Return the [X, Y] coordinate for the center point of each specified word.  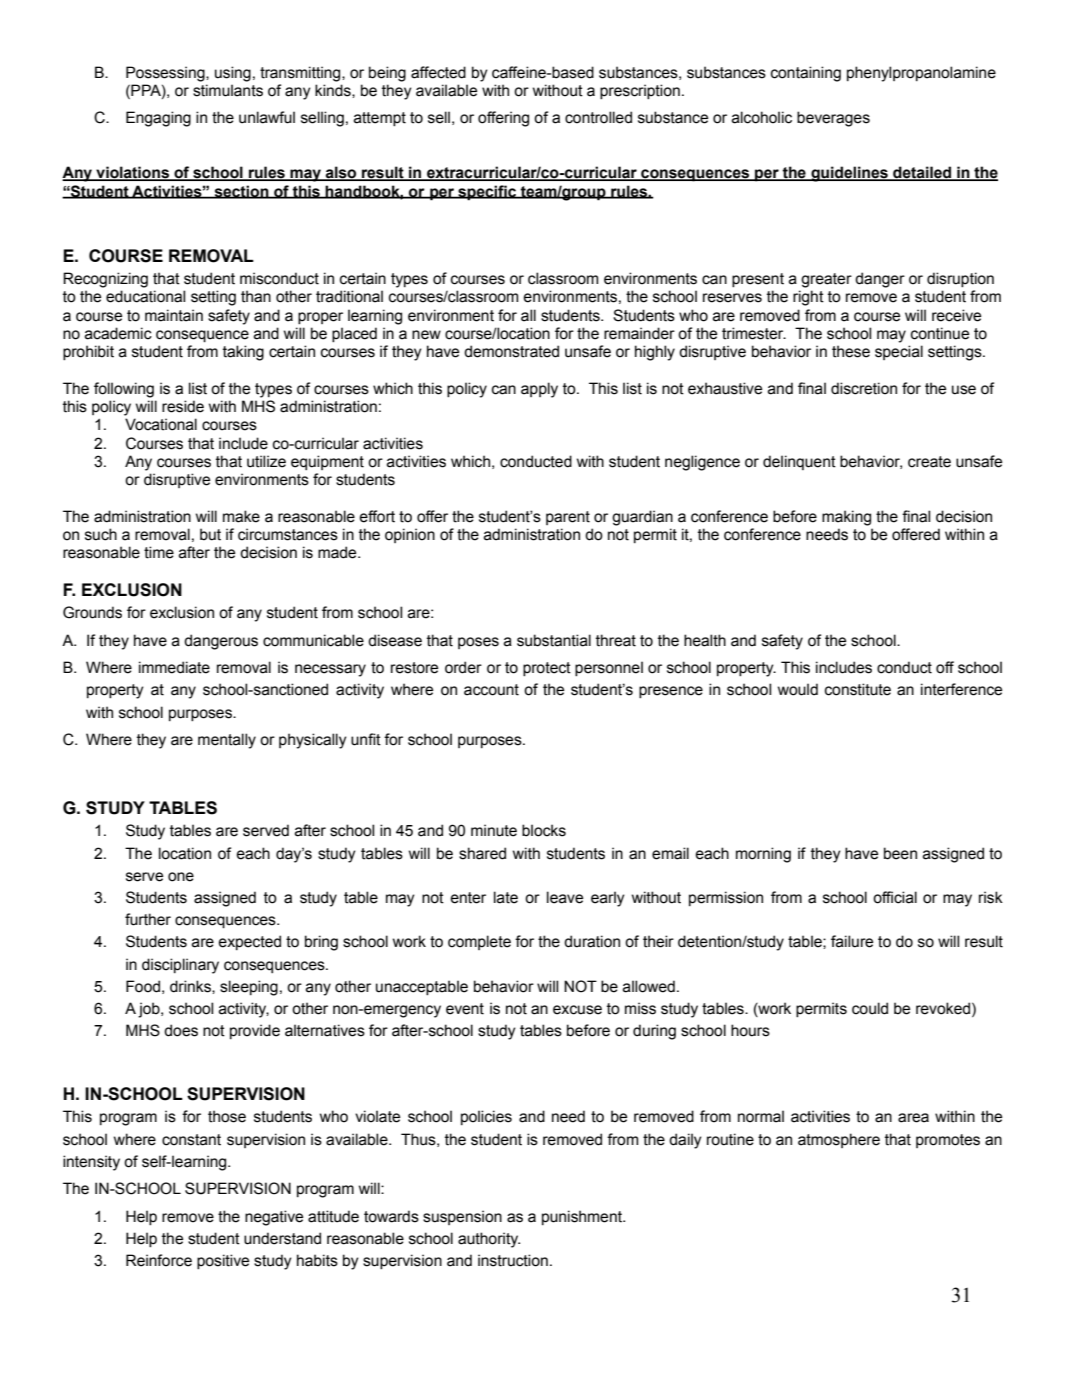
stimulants [228, 90]
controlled [598, 117]
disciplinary [180, 966]
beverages [833, 119]
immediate [174, 667]
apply [539, 390]
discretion [864, 388]
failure [852, 941]
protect [547, 669]
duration [592, 941]
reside [183, 406]
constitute [858, 689]
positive [223, 1261]
